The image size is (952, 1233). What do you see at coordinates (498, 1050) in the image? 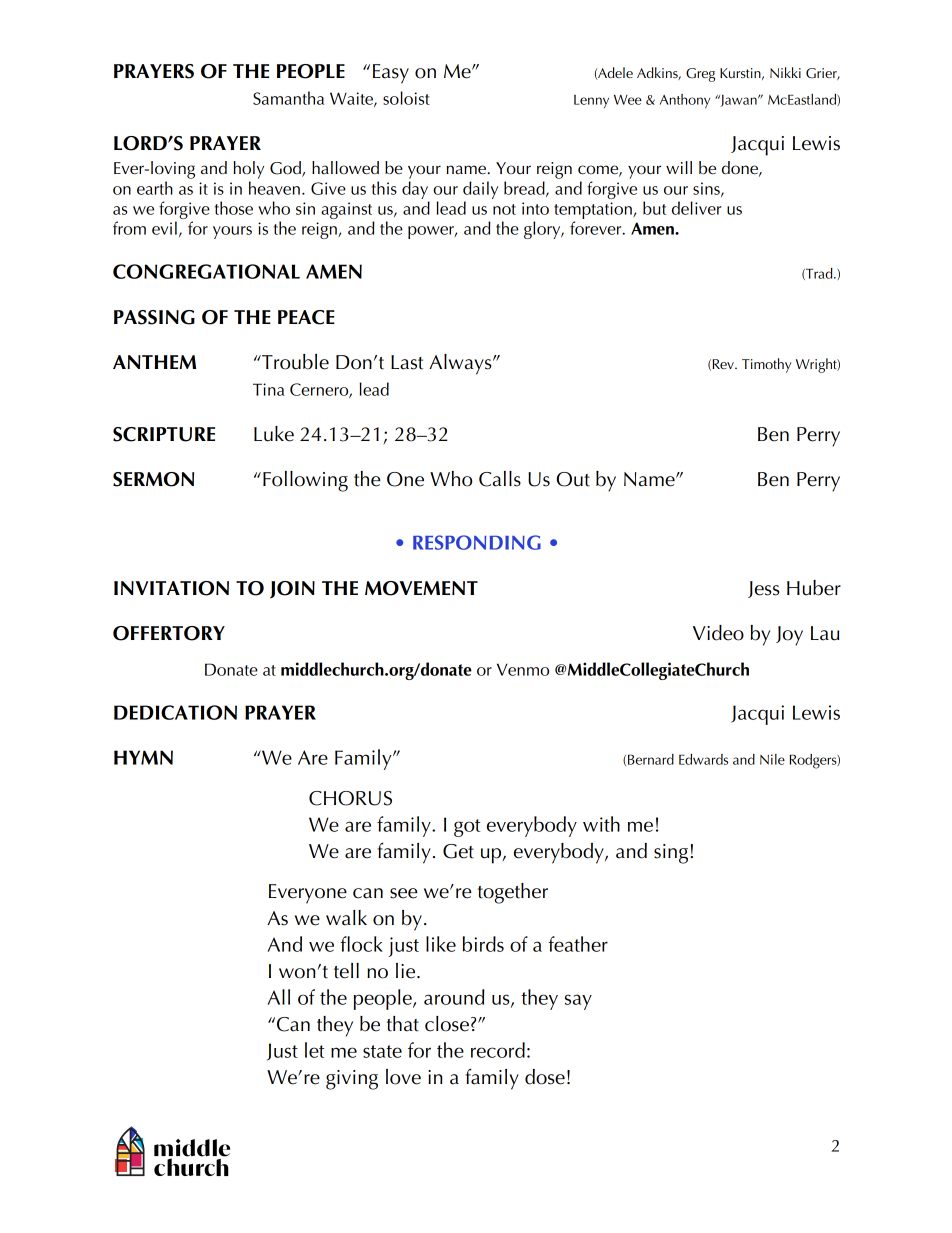
I see `record` at bounding box center [498, 1050].
